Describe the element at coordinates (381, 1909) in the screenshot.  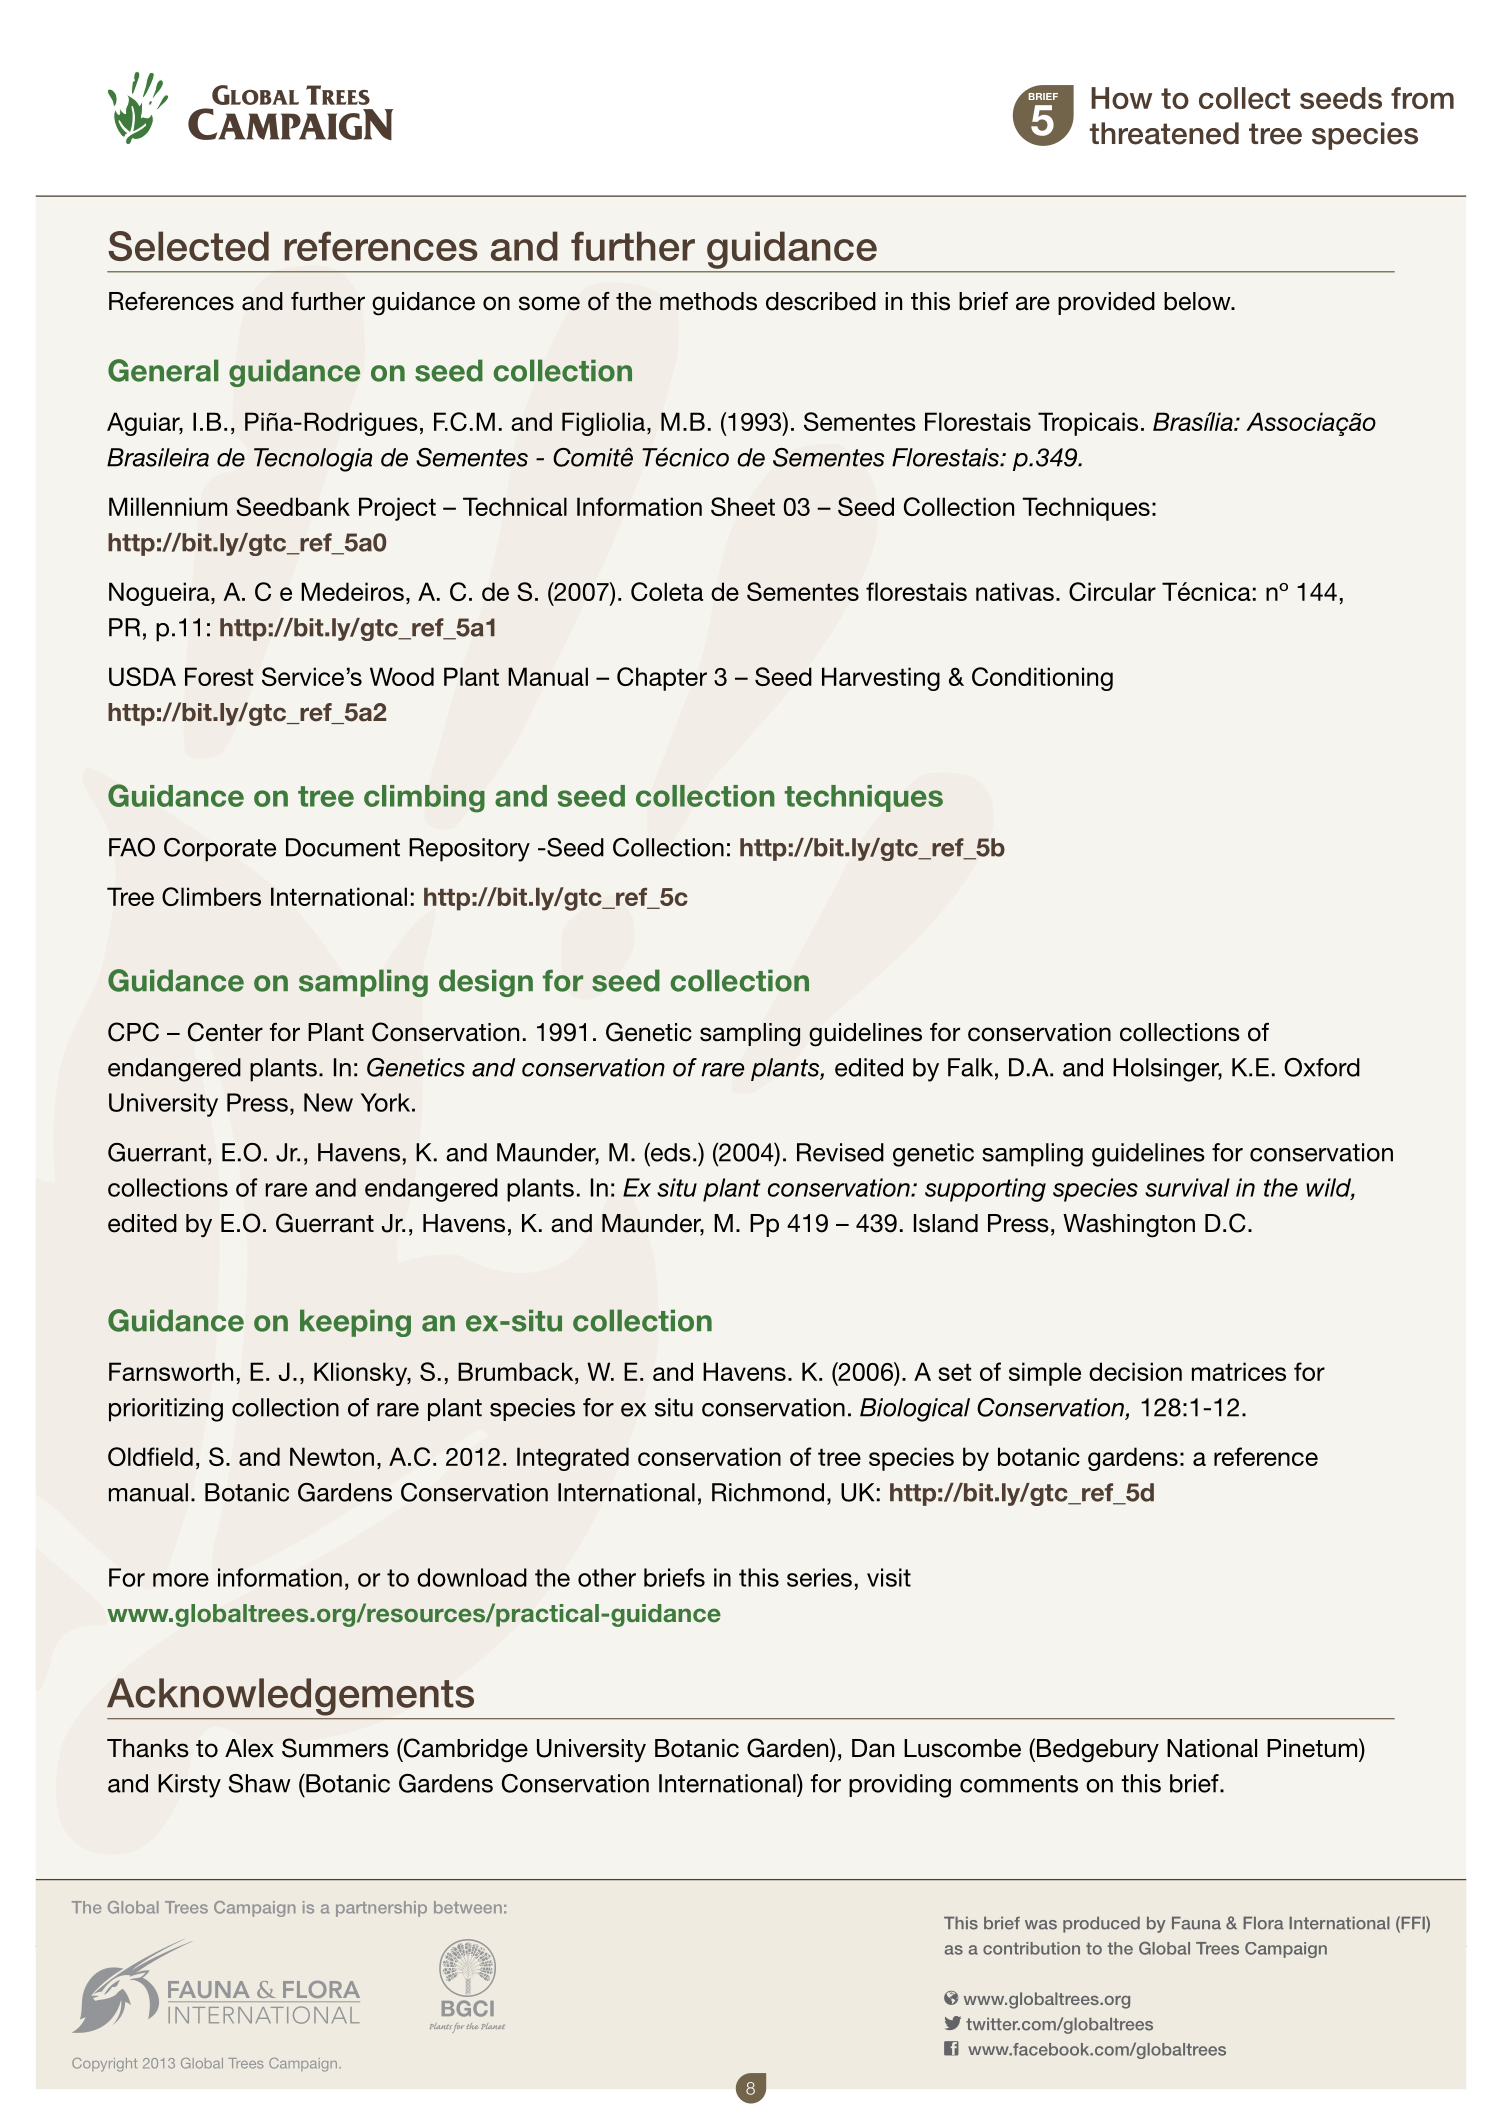
I see `partnership` at that location.
